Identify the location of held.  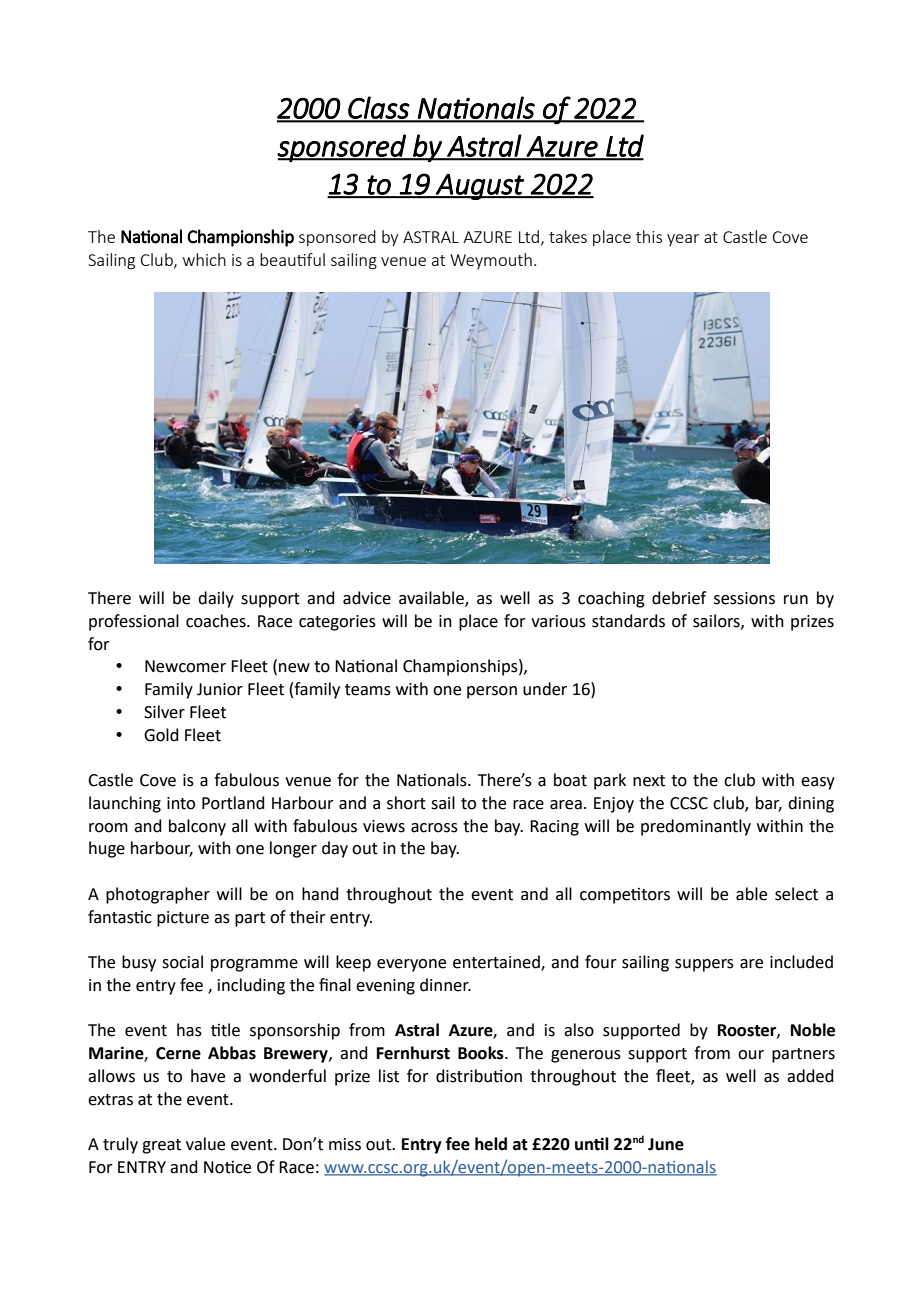
(491, 1144).
